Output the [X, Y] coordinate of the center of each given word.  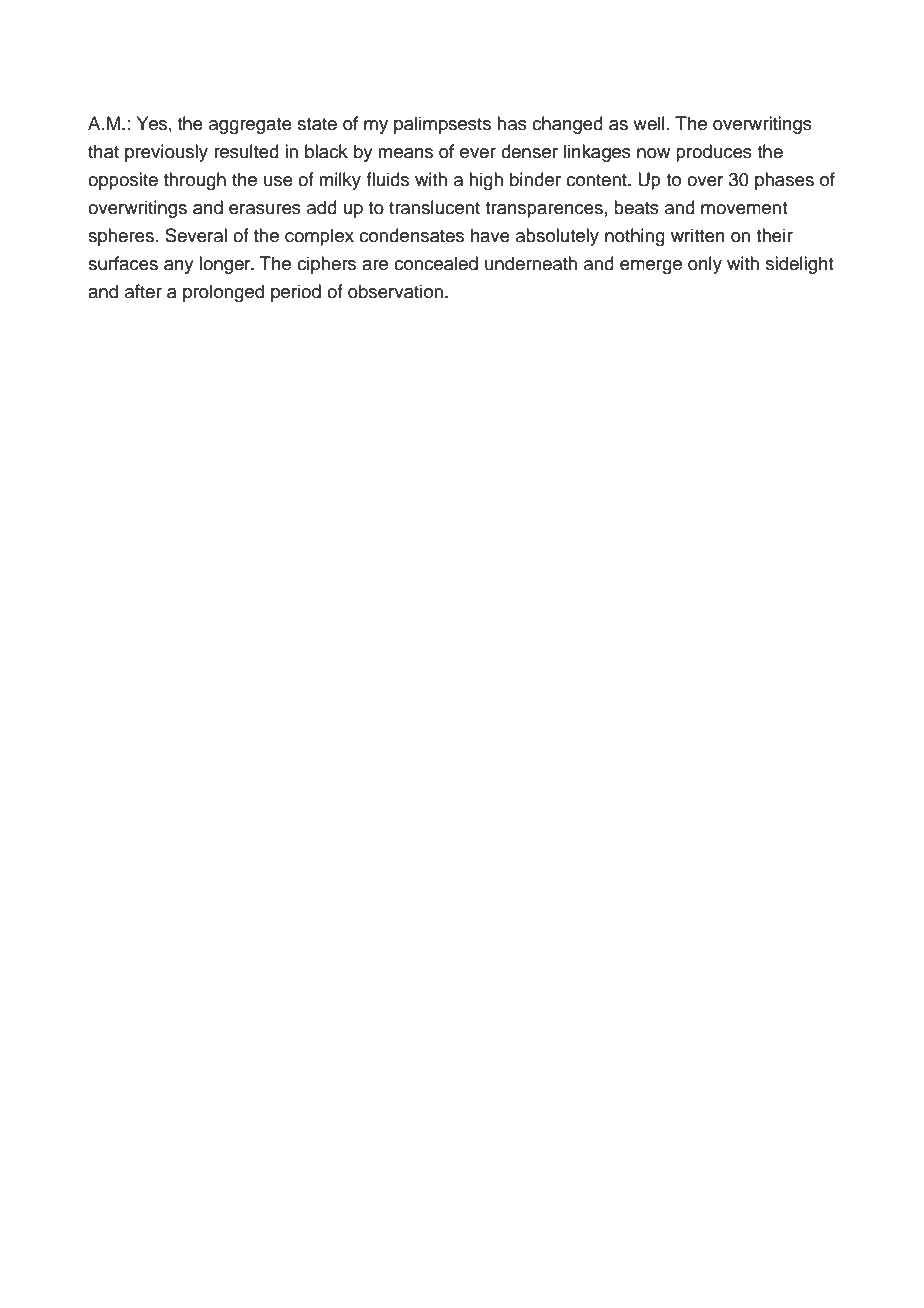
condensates [411, 235]
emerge [651, 267]
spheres [121, 237]
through [195, 181]
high [486, 181]
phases [784, 181]
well [649, 123]
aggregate [250, 126]
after [143, 291]
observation [395, 291]
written [698, 235]
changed [567, 125]
